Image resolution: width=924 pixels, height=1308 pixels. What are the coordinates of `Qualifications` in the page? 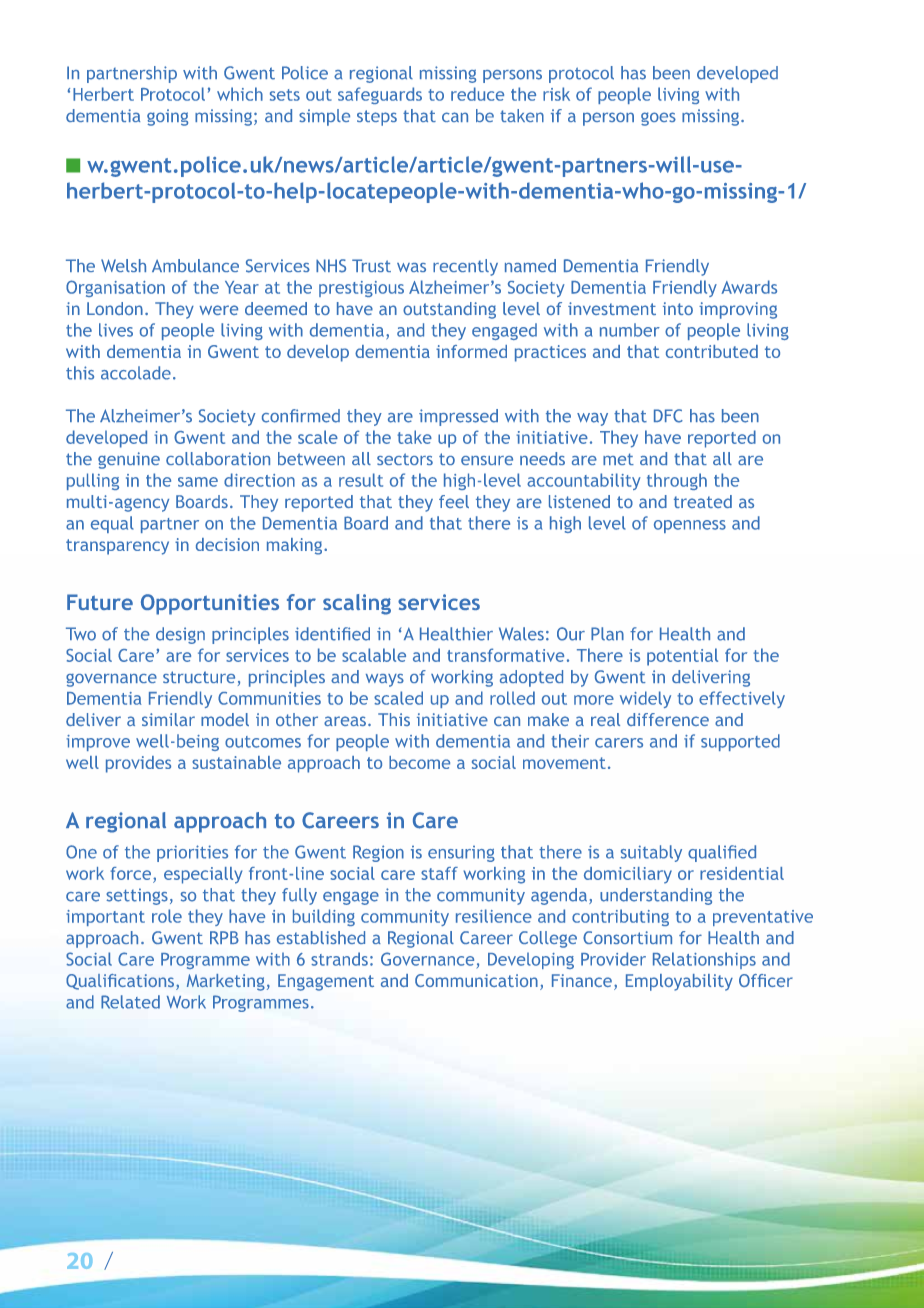 It's located at (120, 982).
